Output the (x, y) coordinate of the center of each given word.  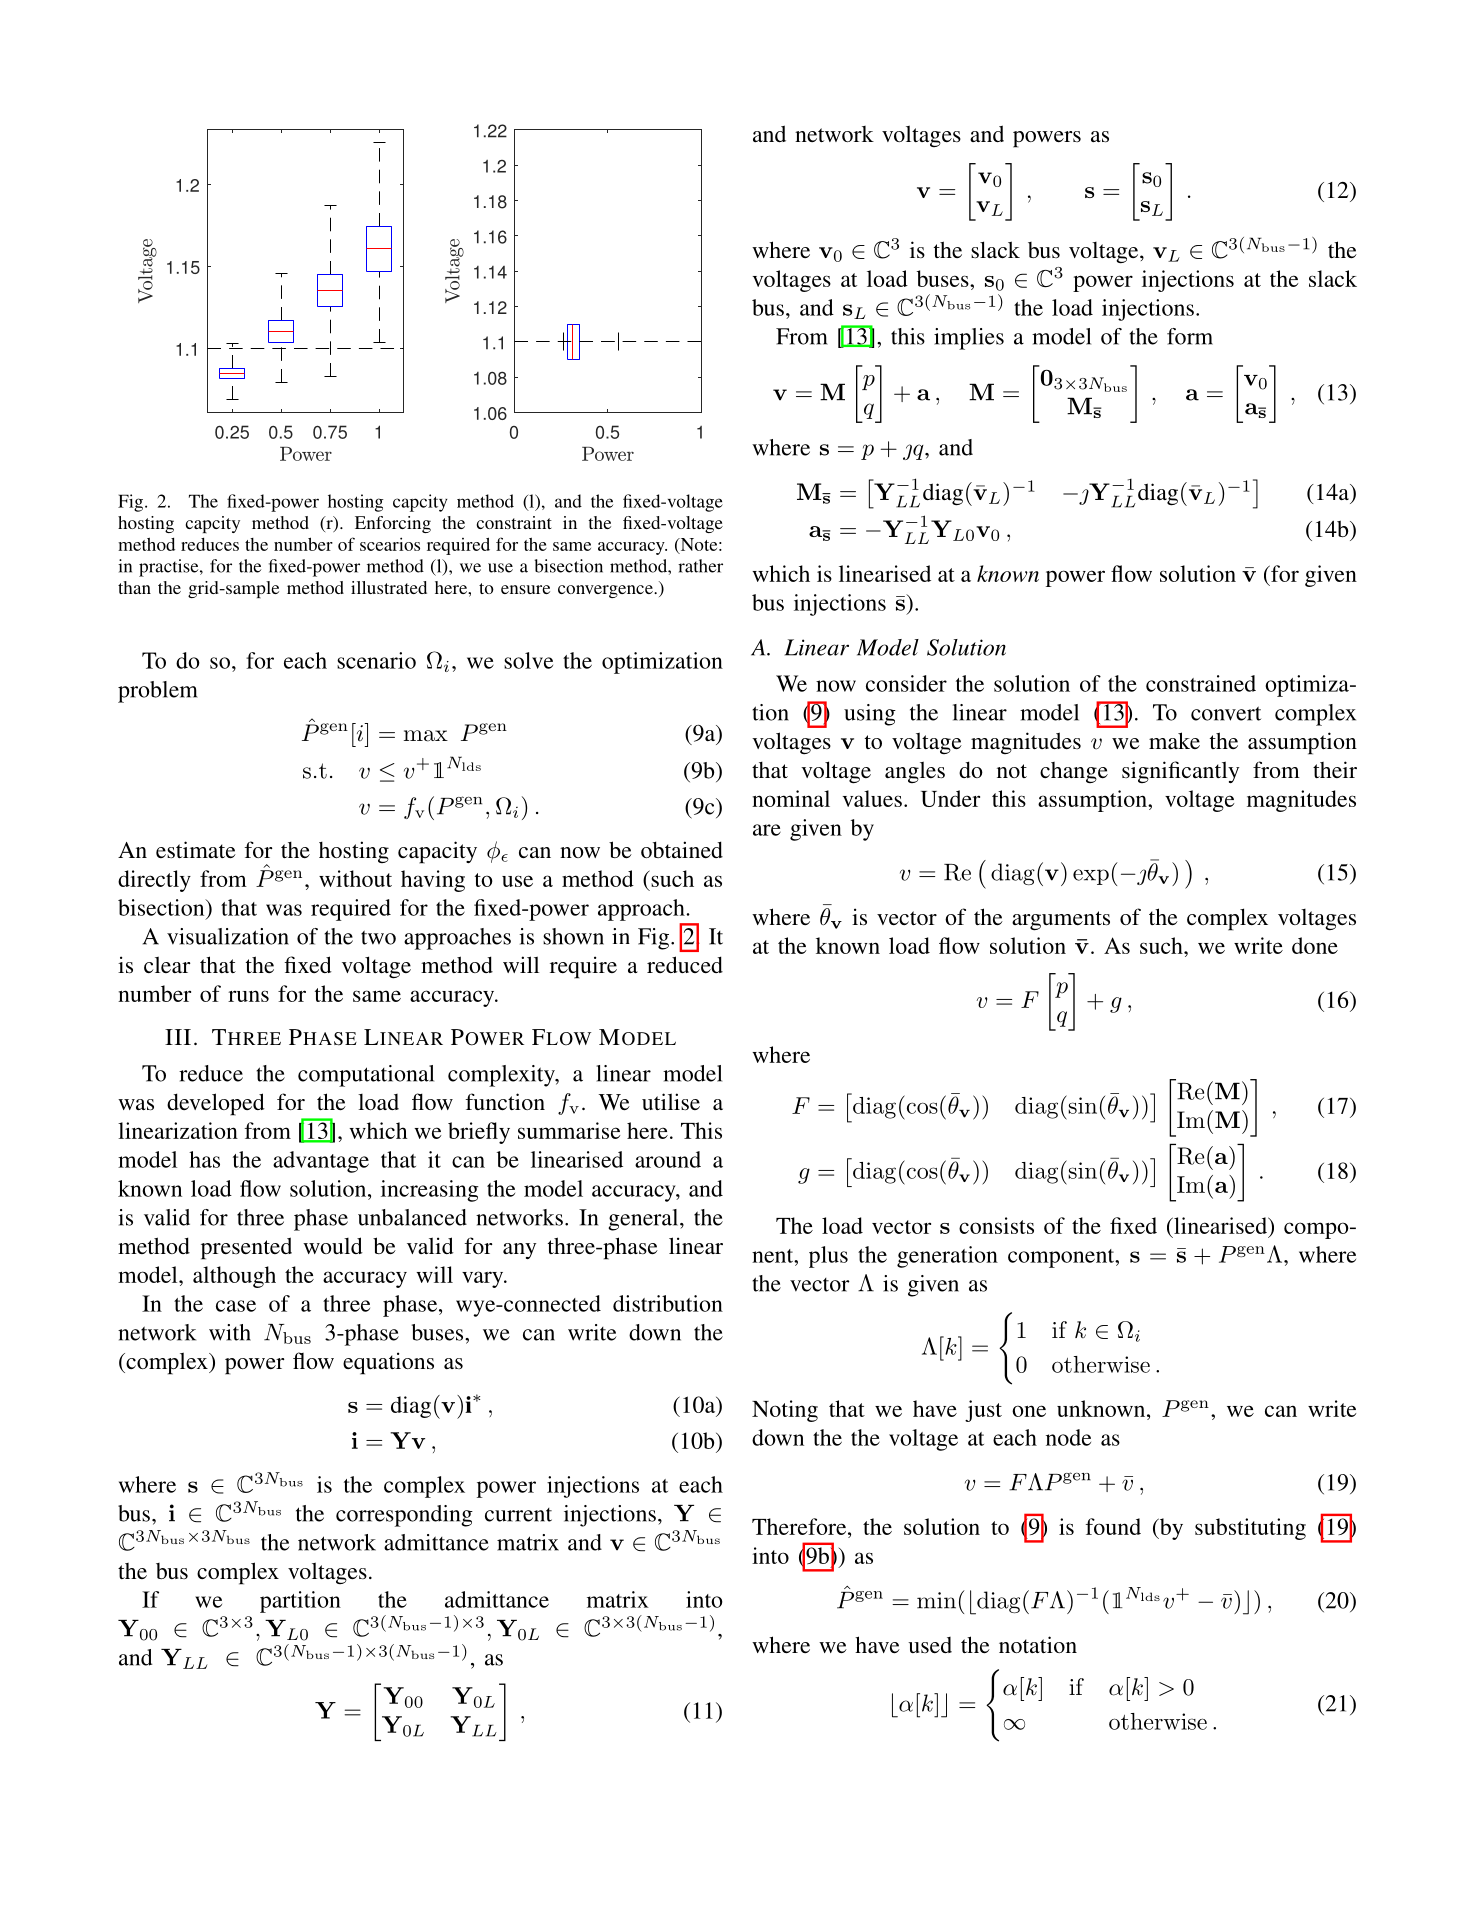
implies (969, 339)
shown (573, 936)
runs (248, 996)
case (236, 1306)
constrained (1201, 683)
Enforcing (393, 524)
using (870, 715)
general (644, 1220)
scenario (376, 660)
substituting (1250, 1529)
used (930, 1645)
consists (996, 1225)
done (1315, 945)
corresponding (404, 1516)
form (1190, 336)
